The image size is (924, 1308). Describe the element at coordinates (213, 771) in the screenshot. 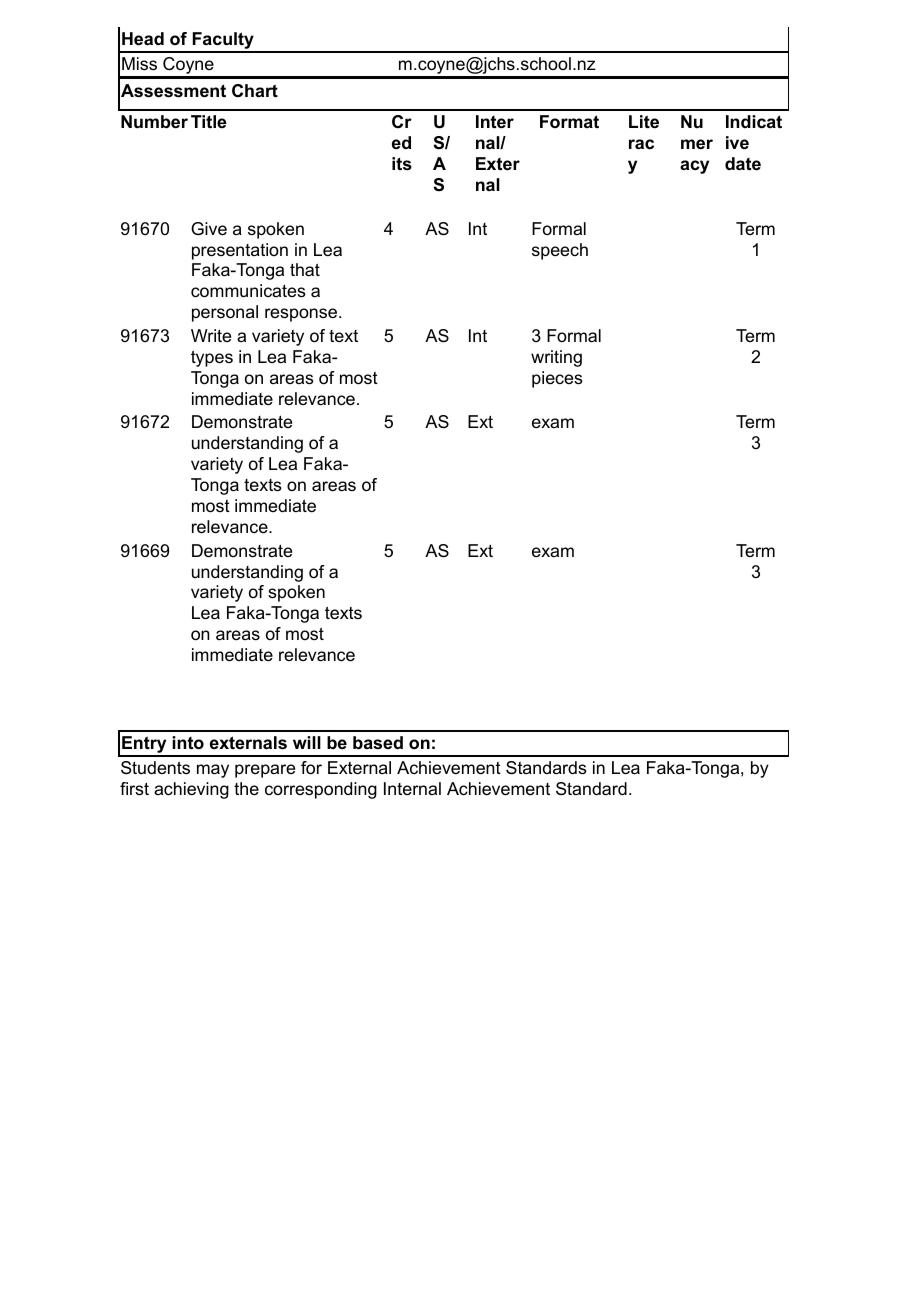

I see `may` at that location.
